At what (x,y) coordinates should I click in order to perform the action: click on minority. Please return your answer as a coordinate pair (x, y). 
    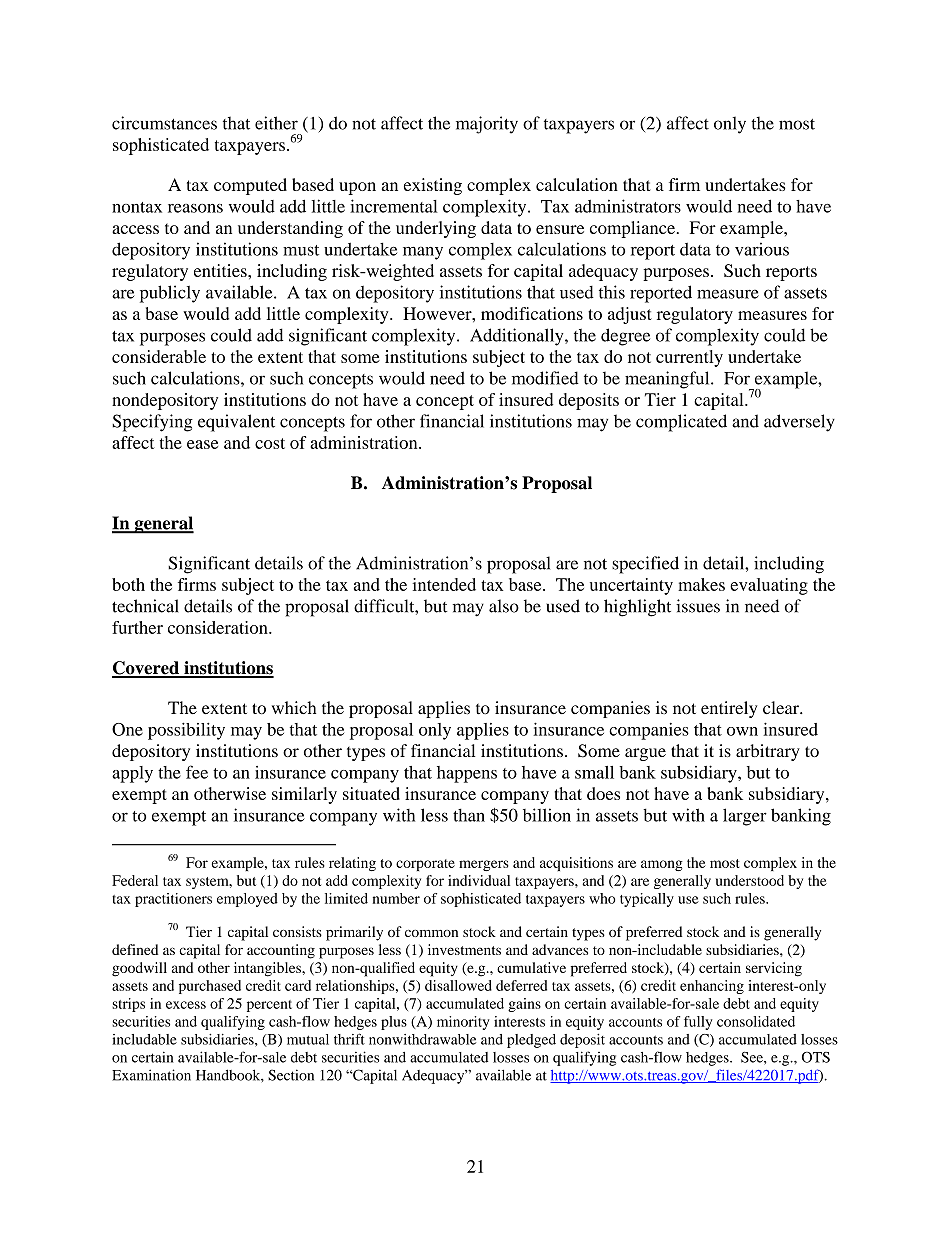
    Looking at the image, I should click on (463, 1023).
